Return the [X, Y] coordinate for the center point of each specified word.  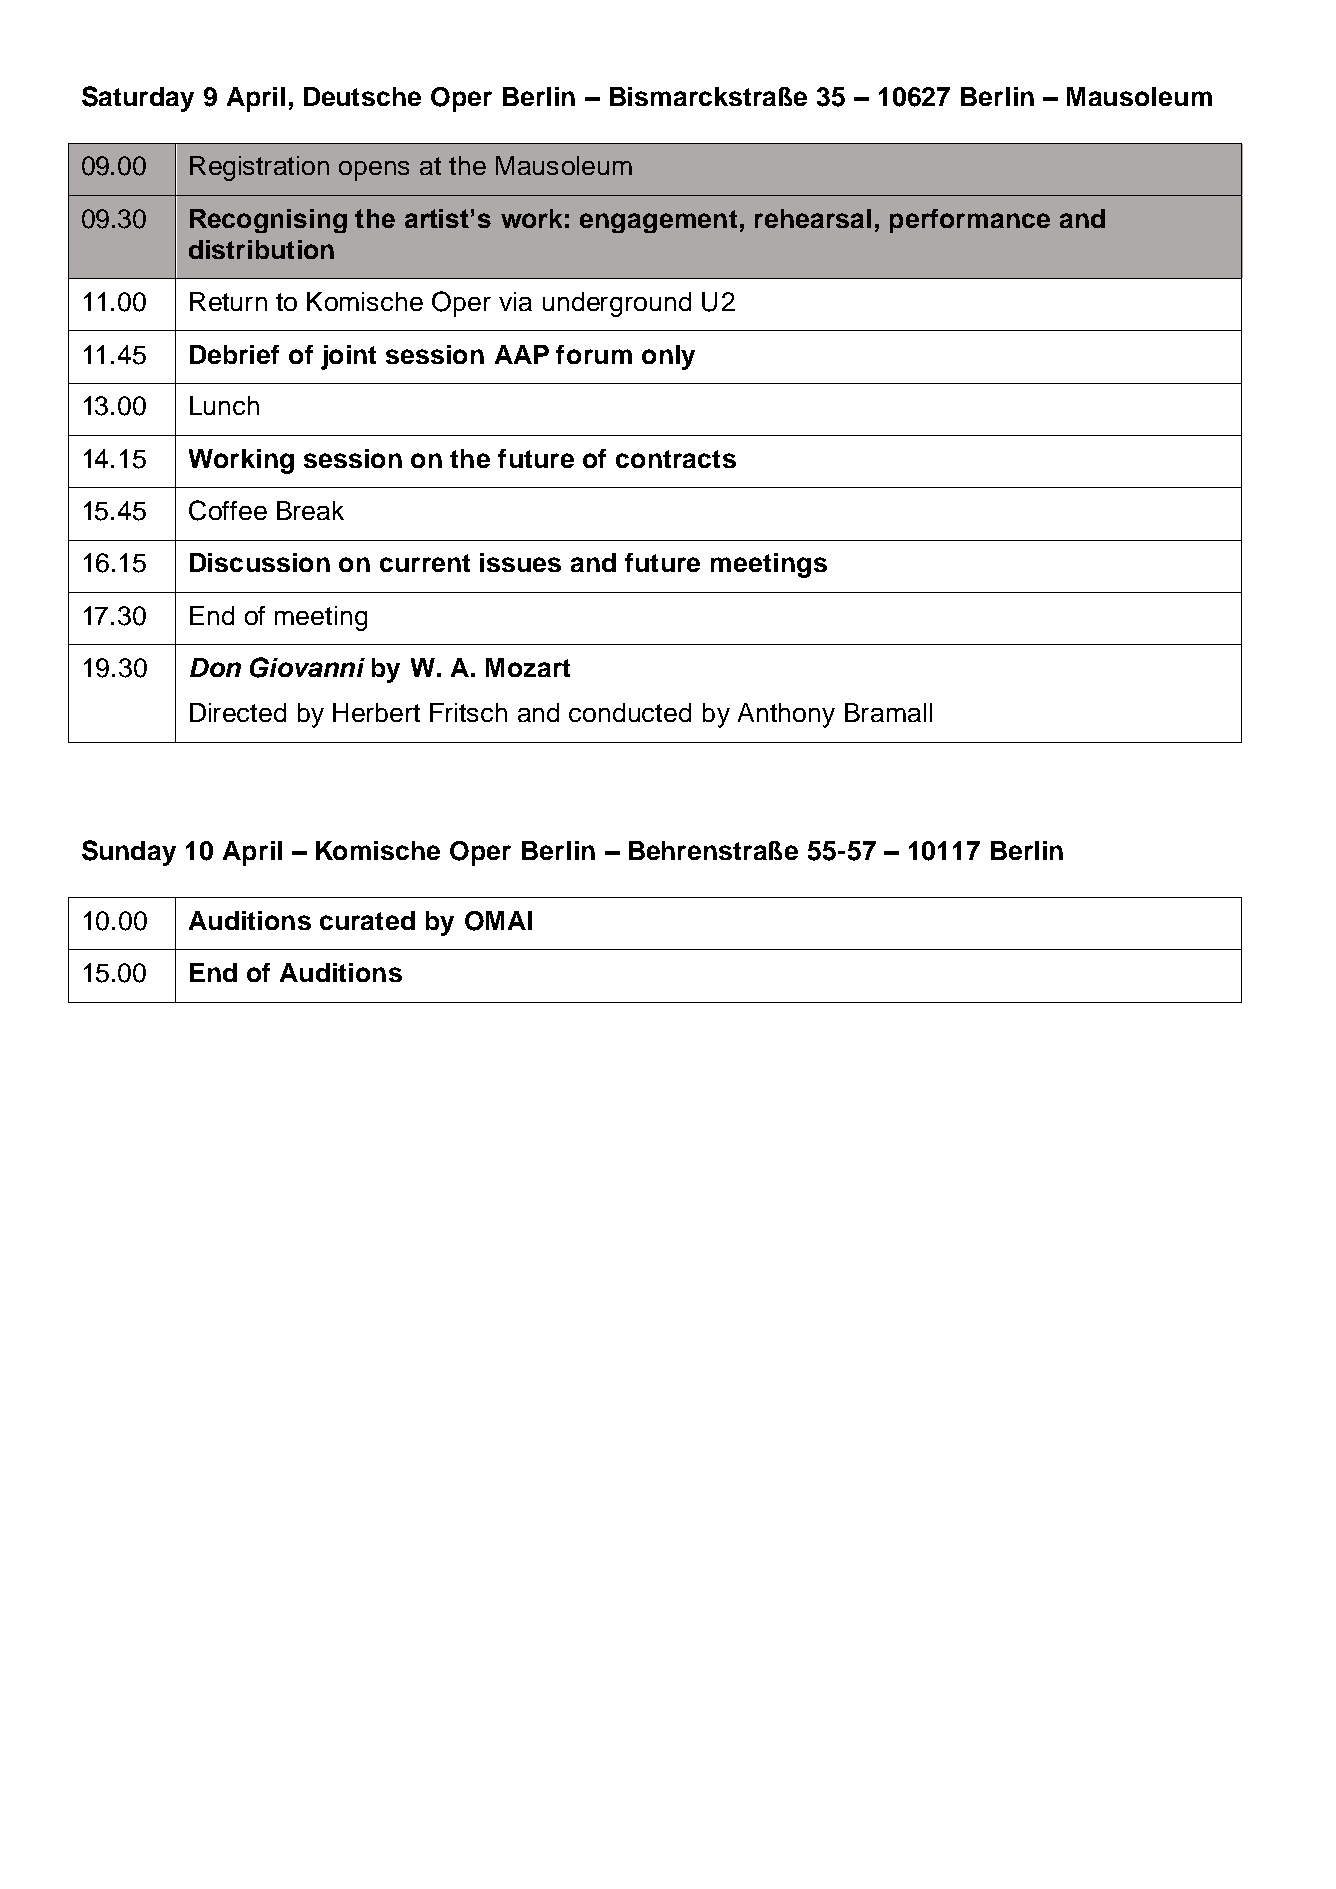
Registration [259, 168]
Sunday [129, 853]
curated [367, 920]
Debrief [234, 354]
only [668, 357]
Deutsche [362, 96]
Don [215, 667]
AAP [522, 354]
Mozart [528, 667]
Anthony [786, 715]
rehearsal [813, 218]
